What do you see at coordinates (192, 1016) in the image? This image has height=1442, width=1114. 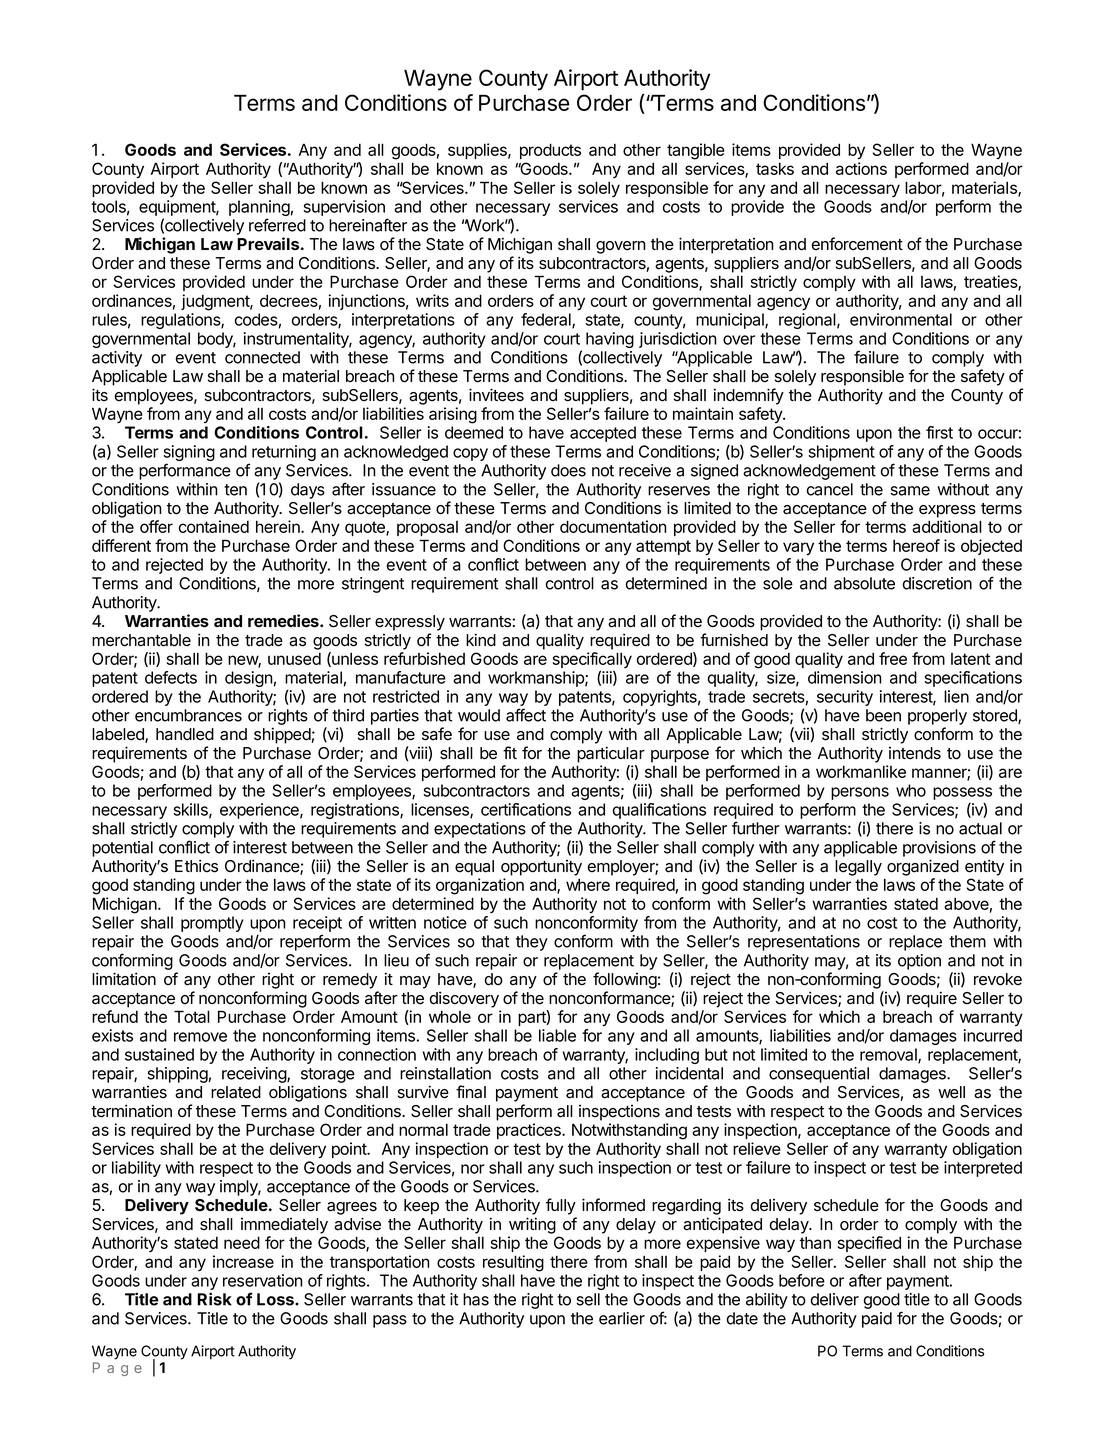 I see `Total` at bounding box center [192, 1016].
